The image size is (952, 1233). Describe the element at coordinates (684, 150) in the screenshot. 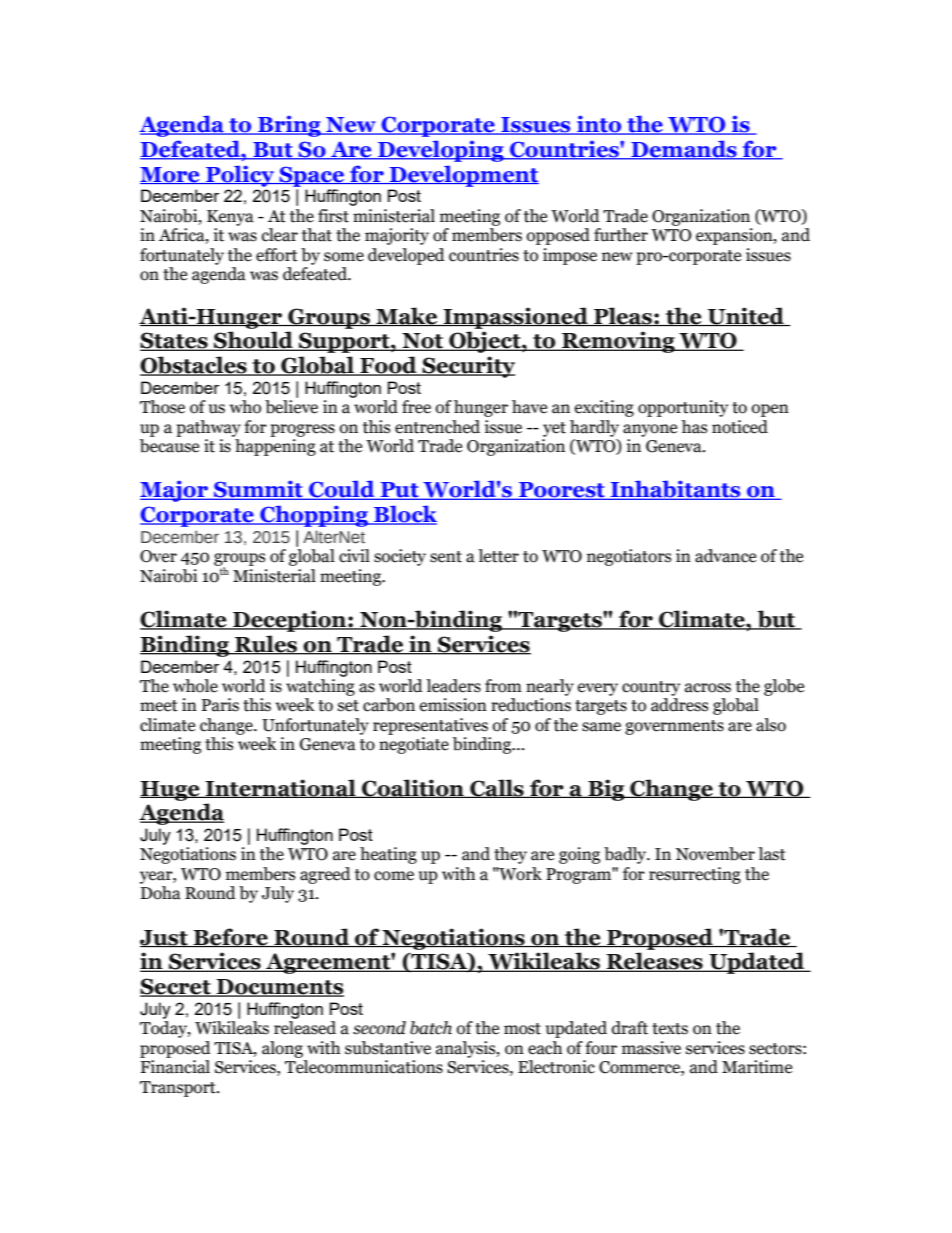

I see `Demands` at that location.
